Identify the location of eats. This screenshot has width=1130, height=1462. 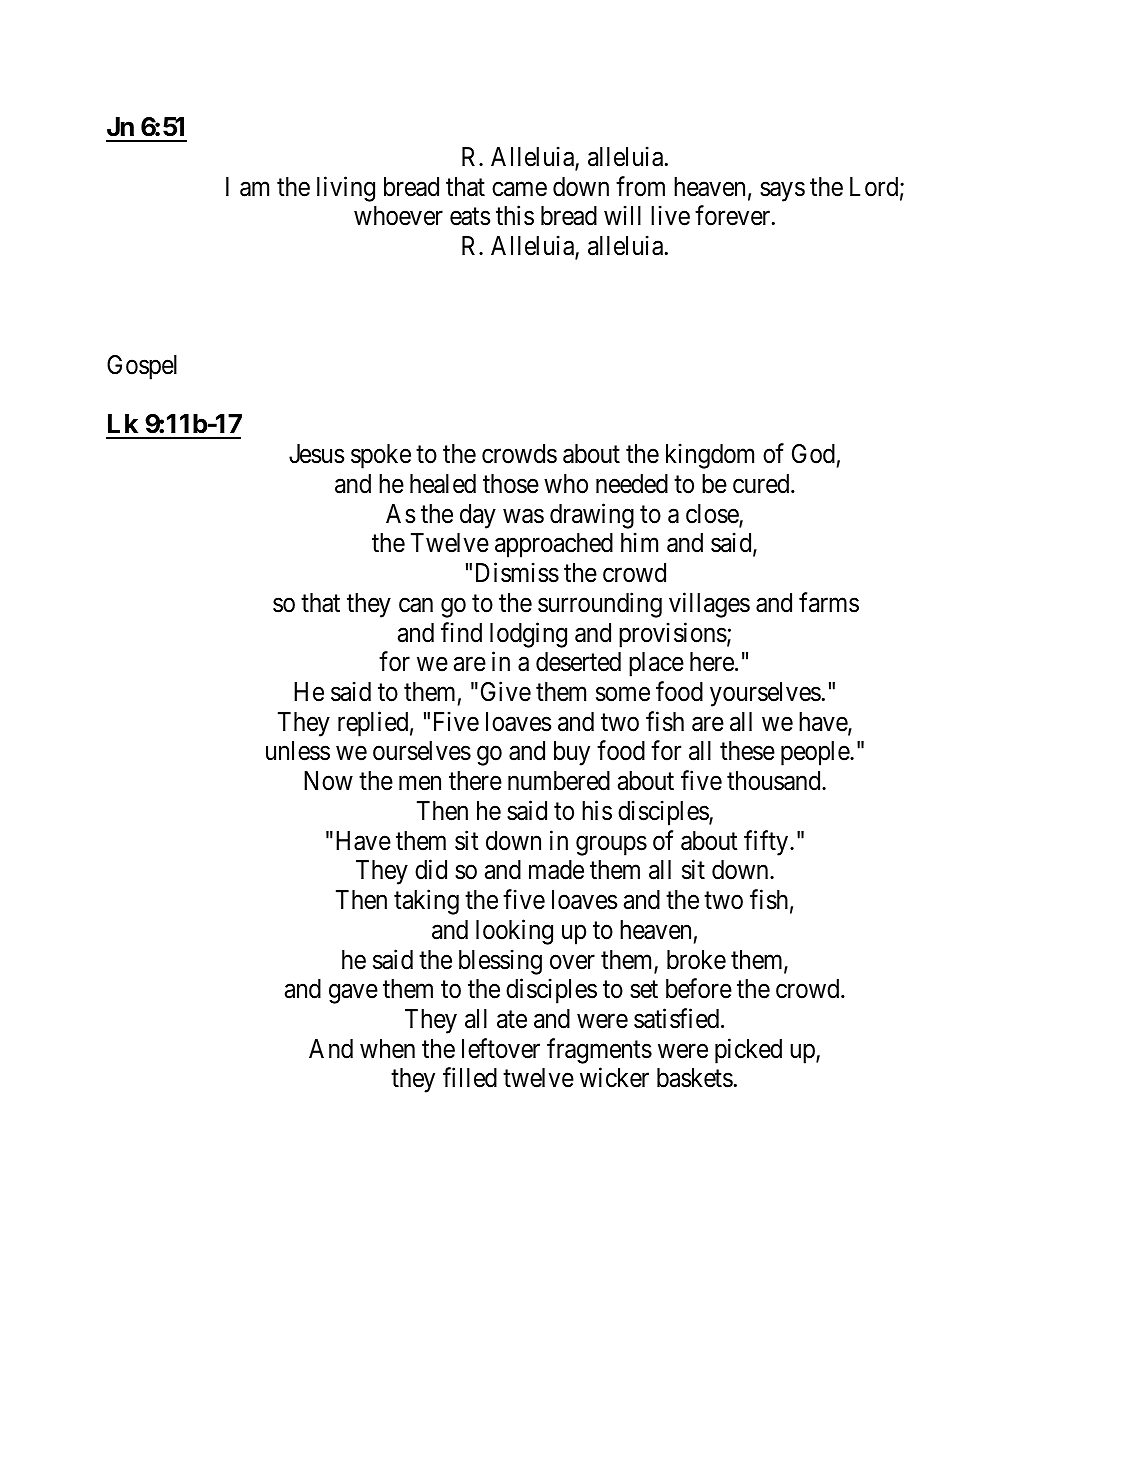
(470, 217).
